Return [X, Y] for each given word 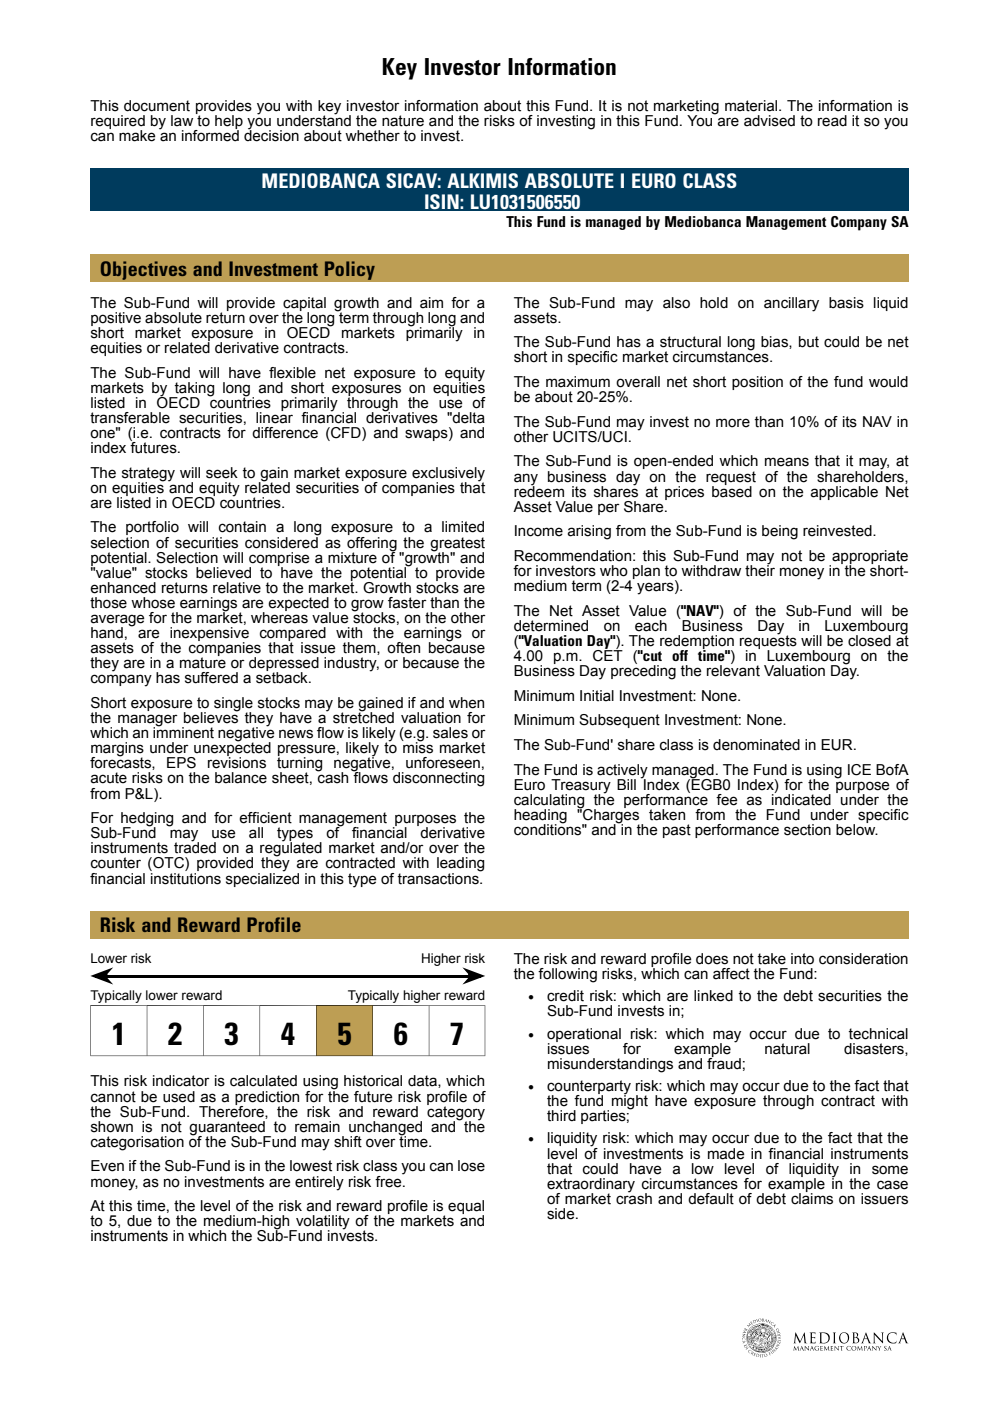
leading [460, 865]
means [787, 462]
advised [769, 121]
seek [222, 473]
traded [195, 847]
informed [210, 134]
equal [466, 1208]
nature [403, 121]
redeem [539, 490]
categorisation [137, 1143]
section [807, 830]
